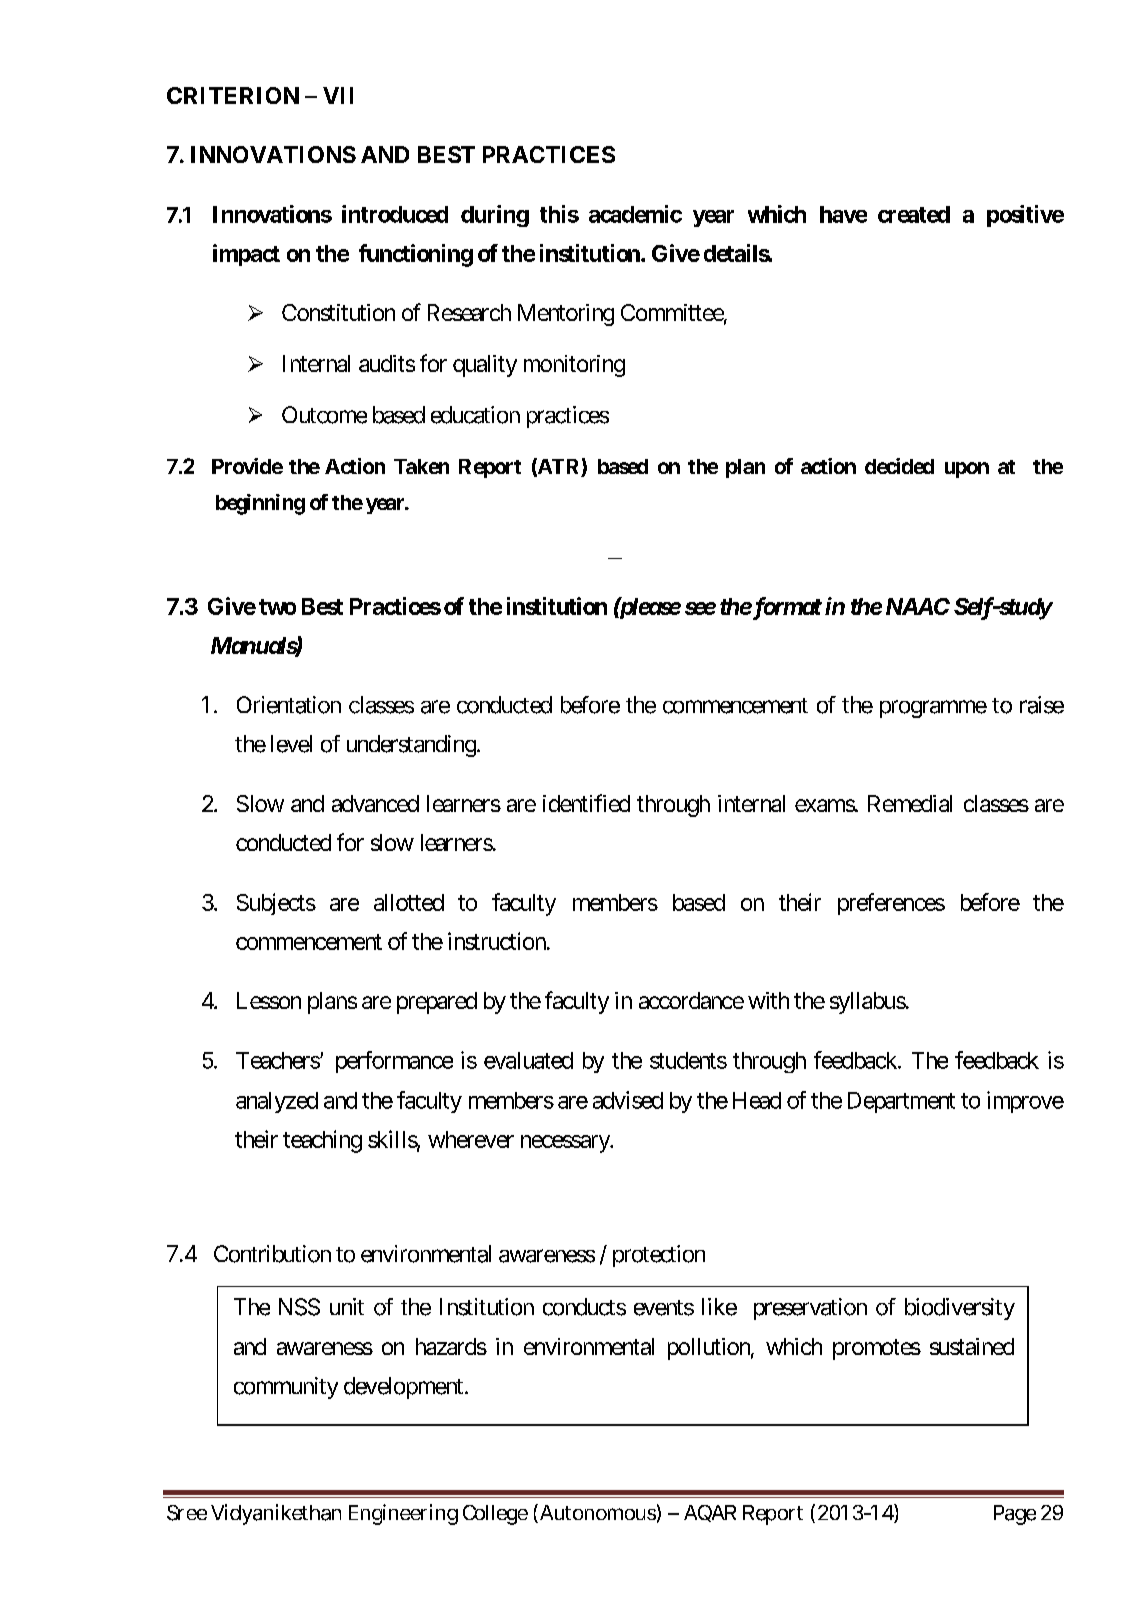 The height and width of the screenshot is (1619, 1144). What do you see at coordinates (899, 466) in the screenshot?
I see `decided` at bounding box center [899, 466].
